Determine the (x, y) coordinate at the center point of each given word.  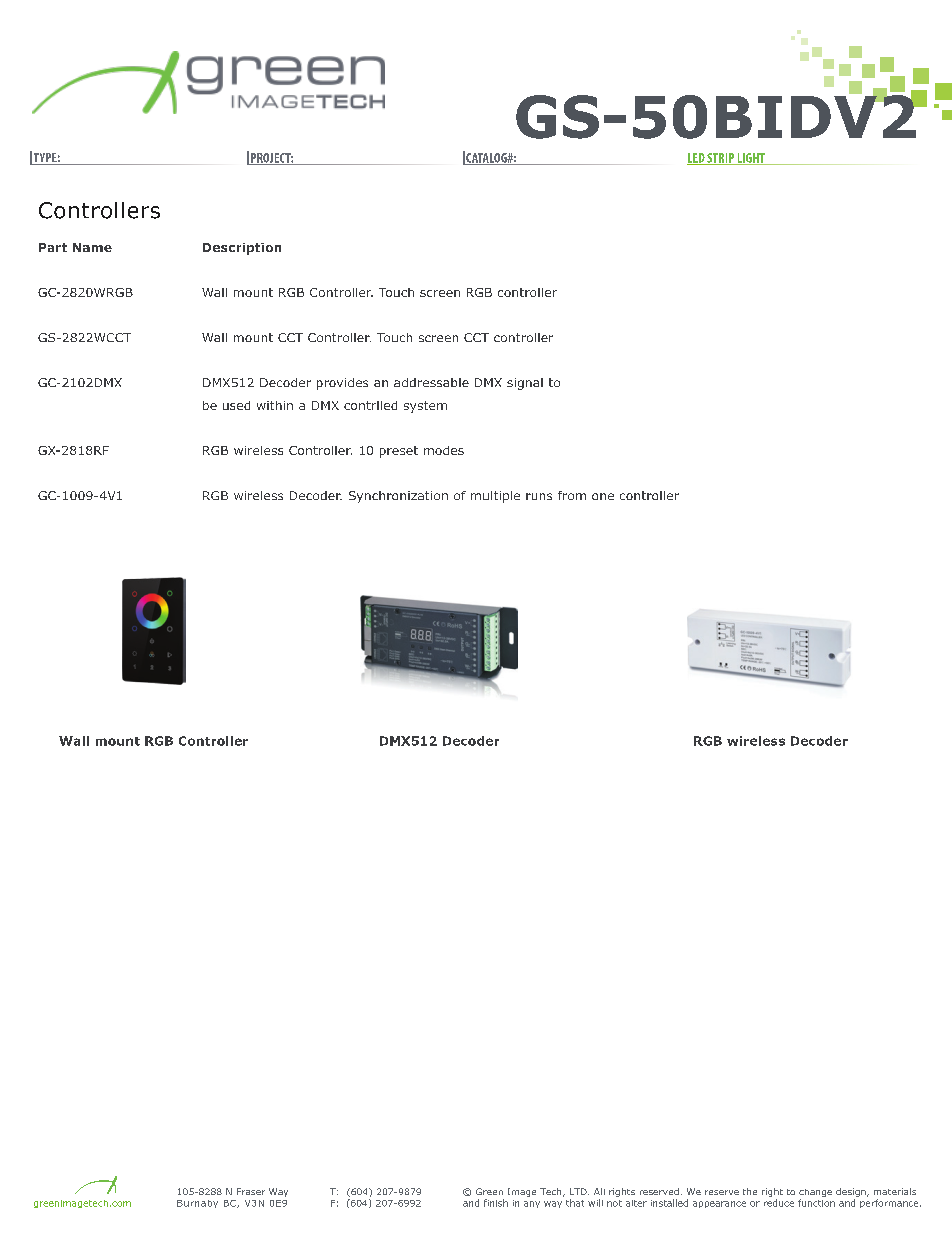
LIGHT (751, 159)
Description (242, 249)
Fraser (251, 1191)
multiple (495, 497)
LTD (579, 1191)
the (750, 1191)
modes (444, 450)
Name (92, 247)
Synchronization (398, 497)
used (236, 405)
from (572, 495)
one (603, 496)
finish (496, 1203)
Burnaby (197, 1204)
